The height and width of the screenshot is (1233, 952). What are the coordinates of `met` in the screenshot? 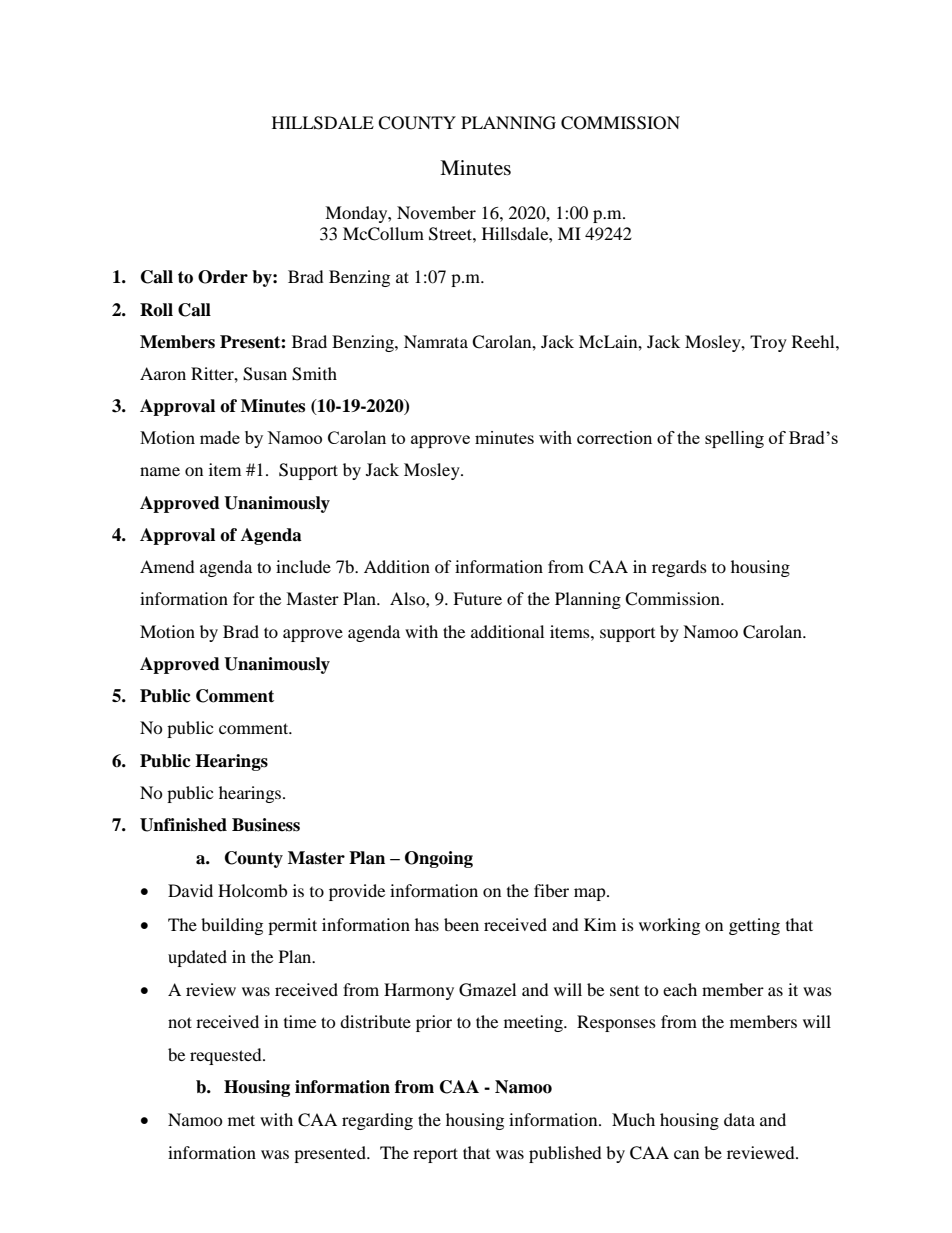 It's located at (241, 1120).
